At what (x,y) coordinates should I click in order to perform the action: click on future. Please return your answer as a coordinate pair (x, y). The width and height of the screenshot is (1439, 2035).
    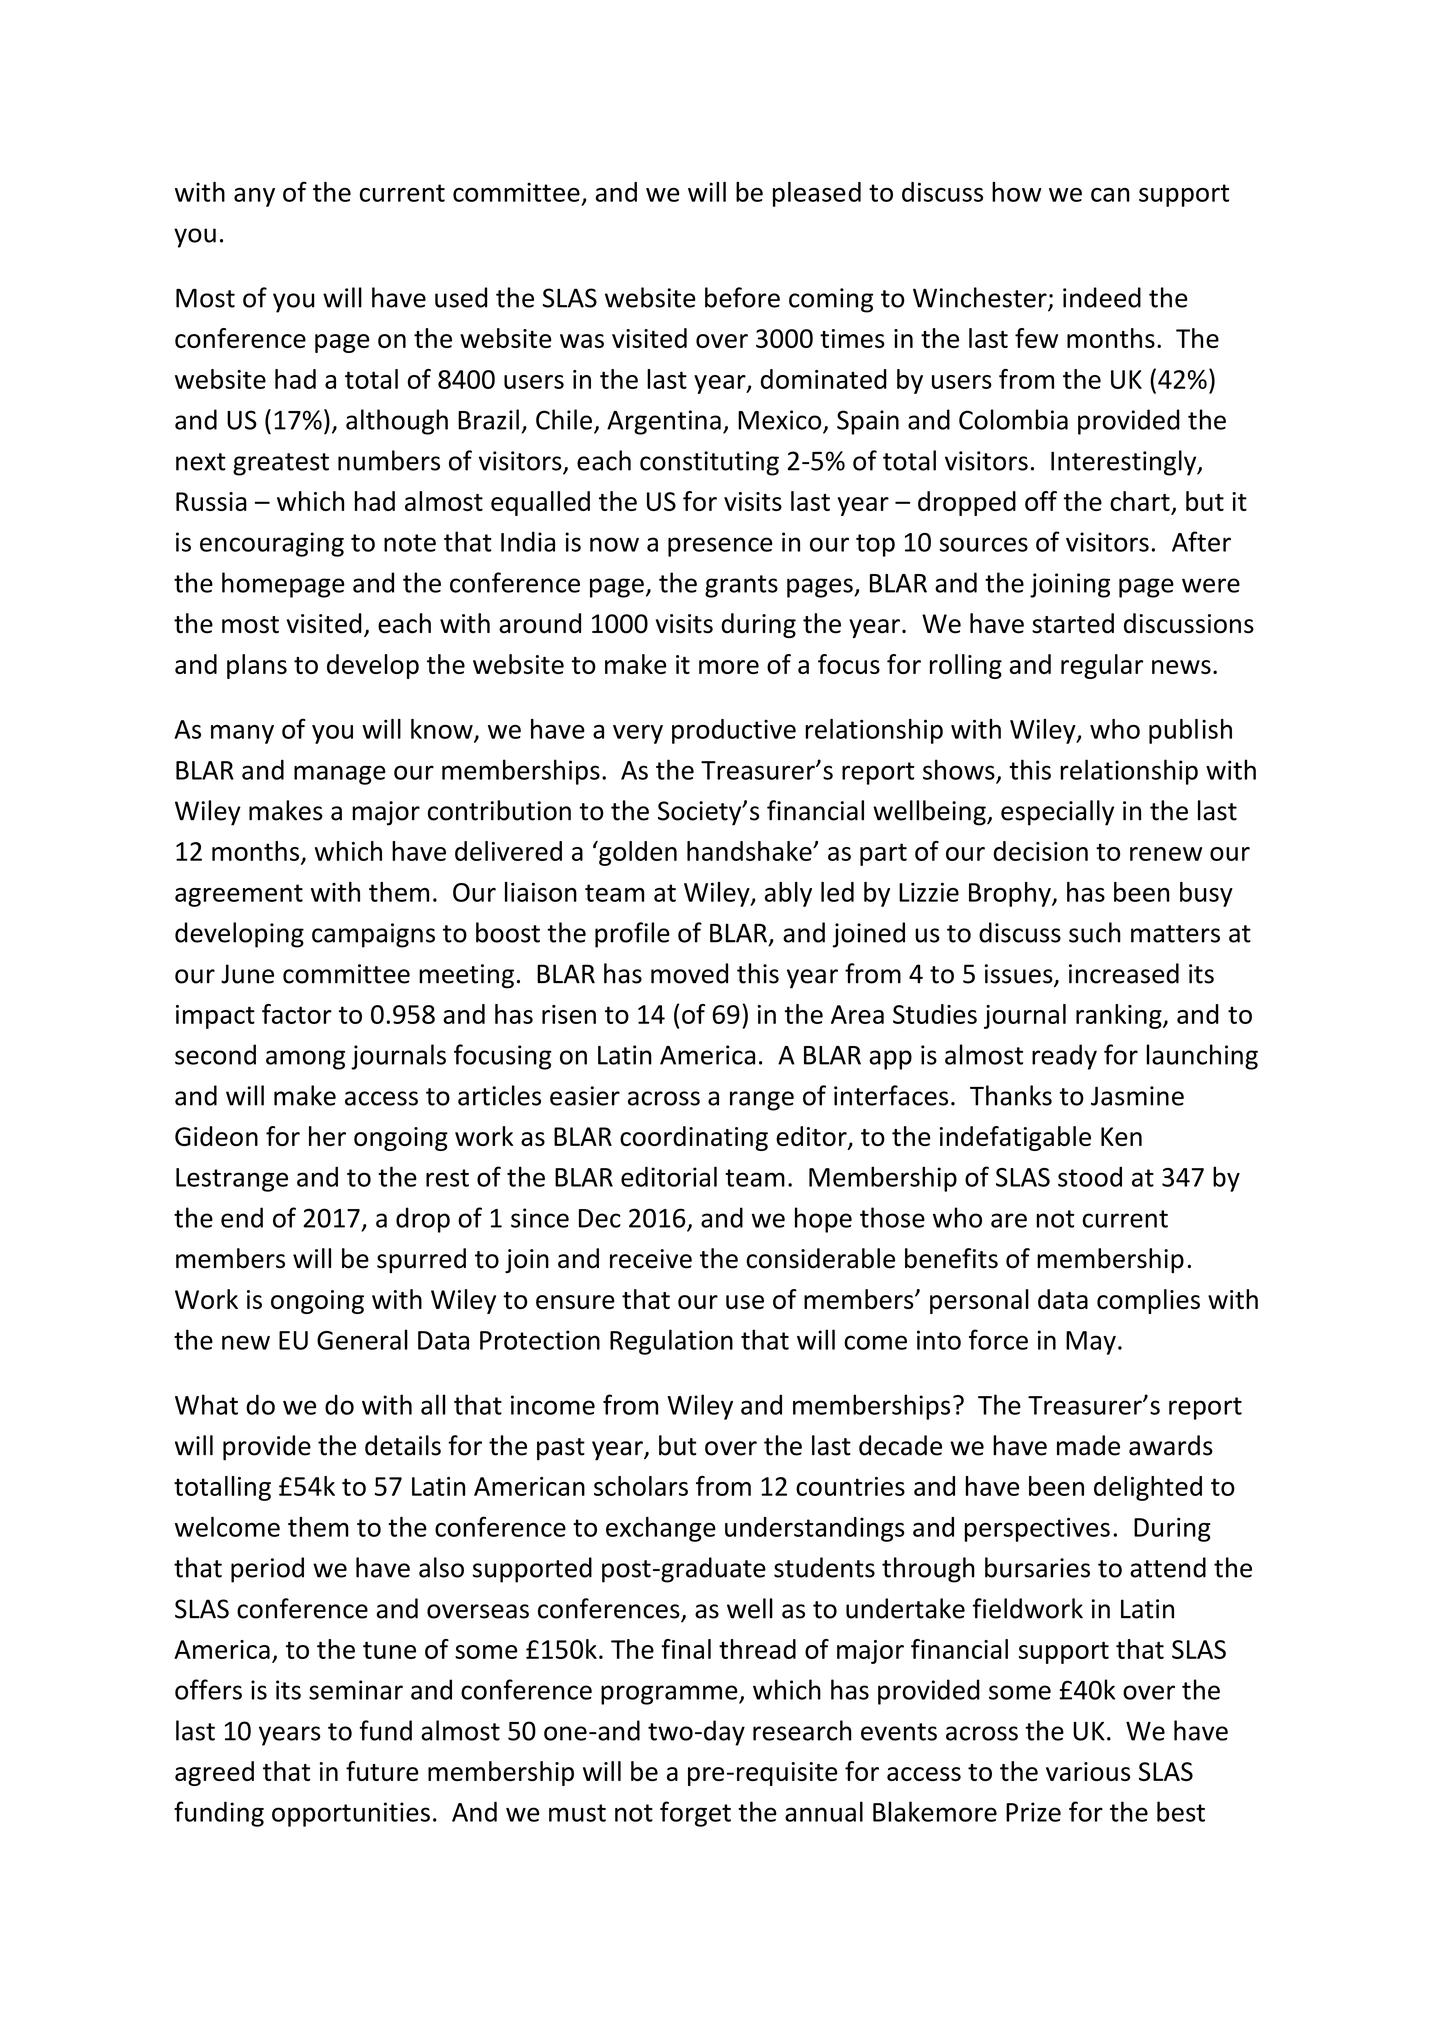
    Looking at the image, I should click on (382, 1771).
